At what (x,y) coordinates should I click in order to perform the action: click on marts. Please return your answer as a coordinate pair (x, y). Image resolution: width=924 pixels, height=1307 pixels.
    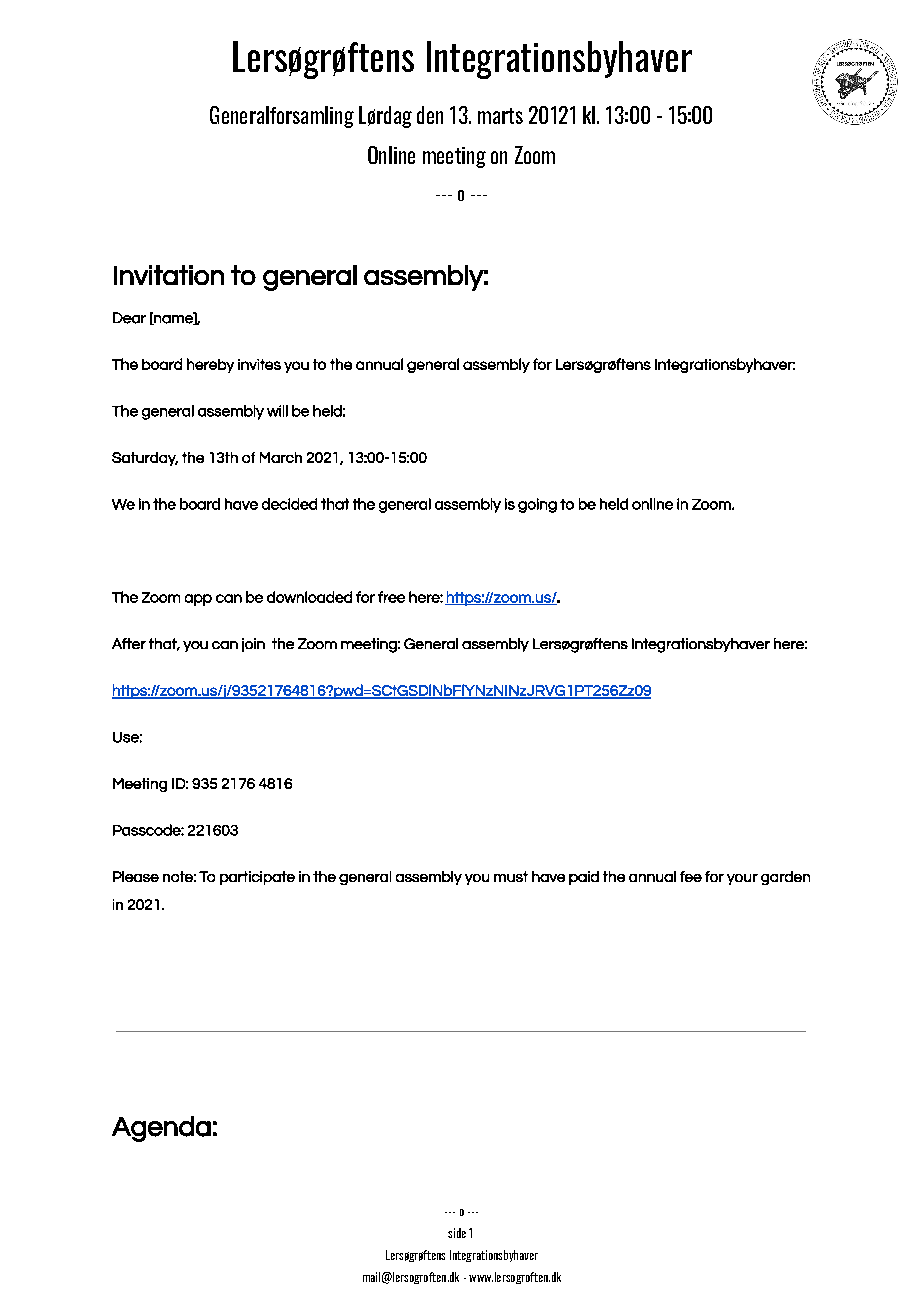
    Looking at the image, I should click on (500, 116).
